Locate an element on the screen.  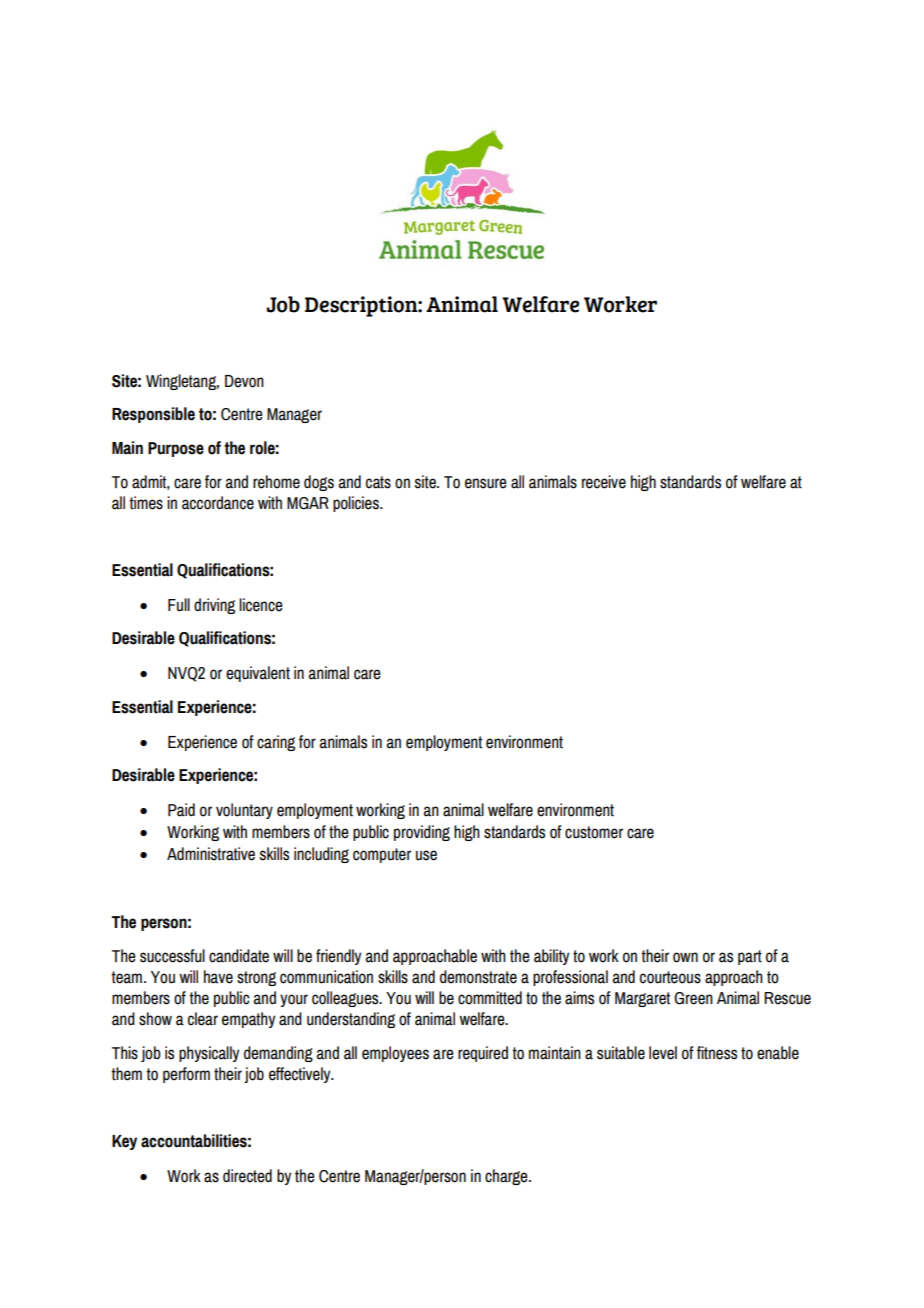
Responsible is located at coordinates (153, 415).
